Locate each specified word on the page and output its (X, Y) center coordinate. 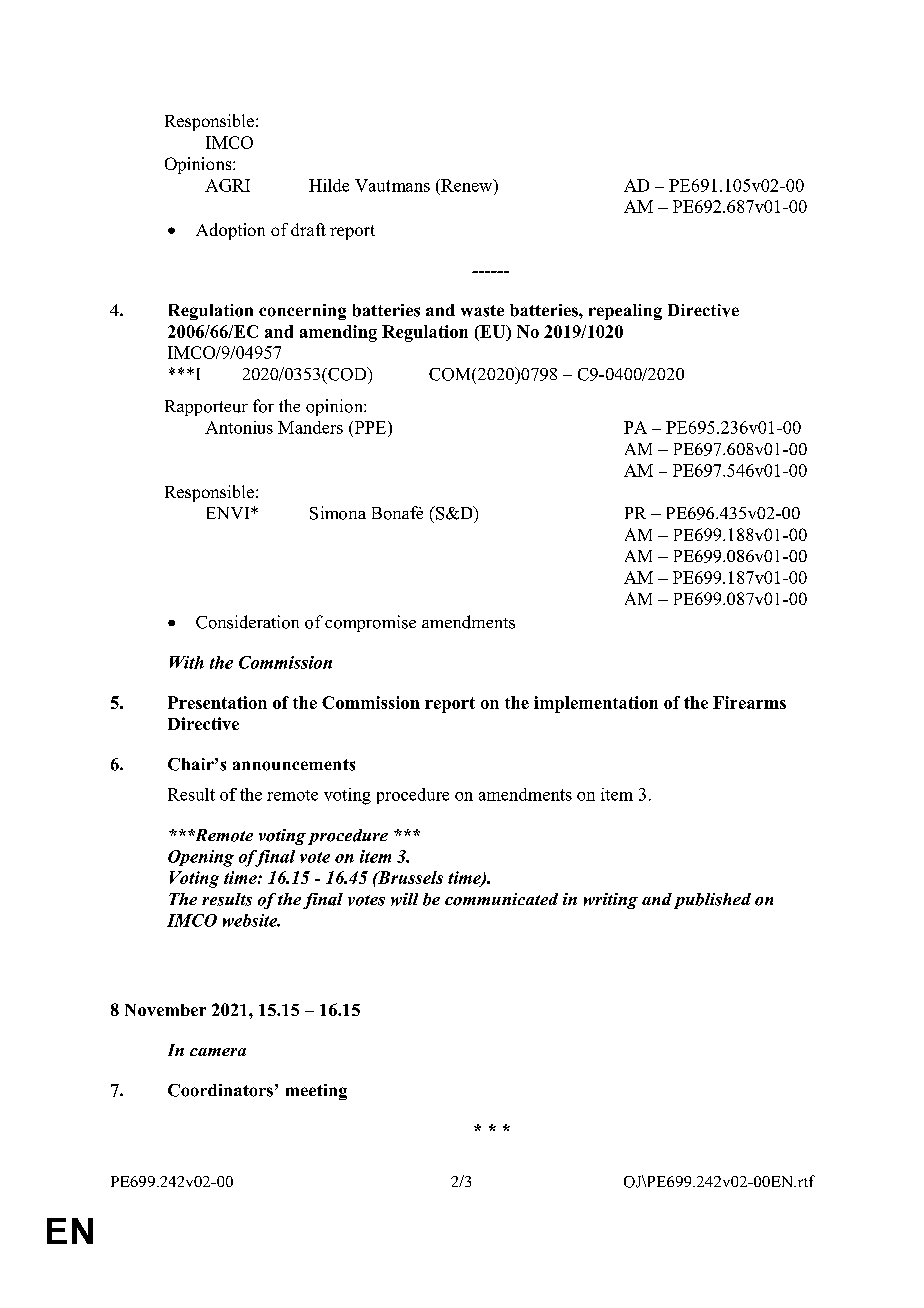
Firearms (749, 702)
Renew (467, 185)
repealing (625, 312)
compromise (370, 623)
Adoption (230, 231)
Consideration (247, 622)
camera (218, 1052)
